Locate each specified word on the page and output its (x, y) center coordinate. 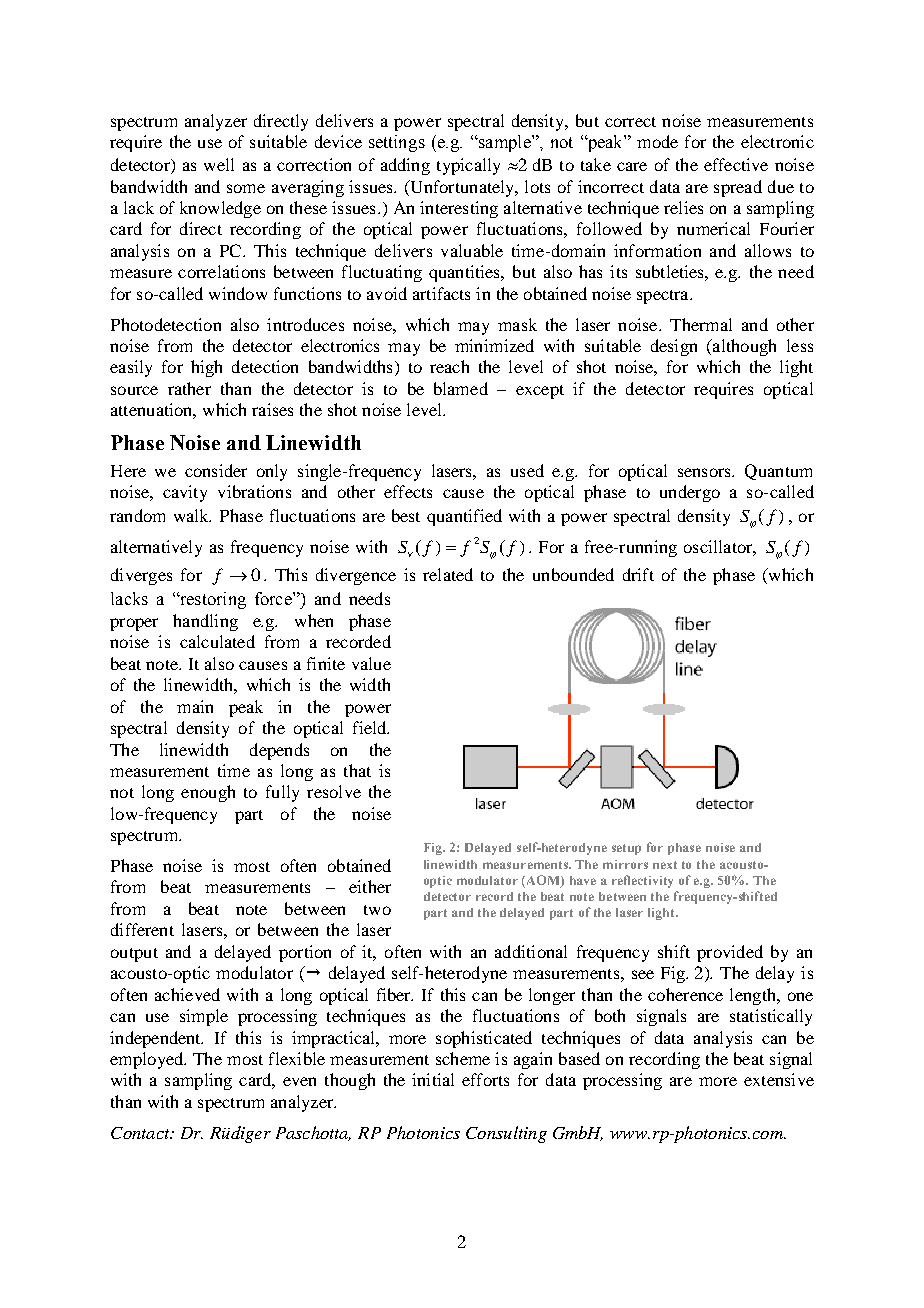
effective (736, 164)
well (219, 164)
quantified (464, 517)
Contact (141, 1133)
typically (468, 166)
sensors (705, 472)
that (357, 770)
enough (208, 793)
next (665, 865)
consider (216, 470)
